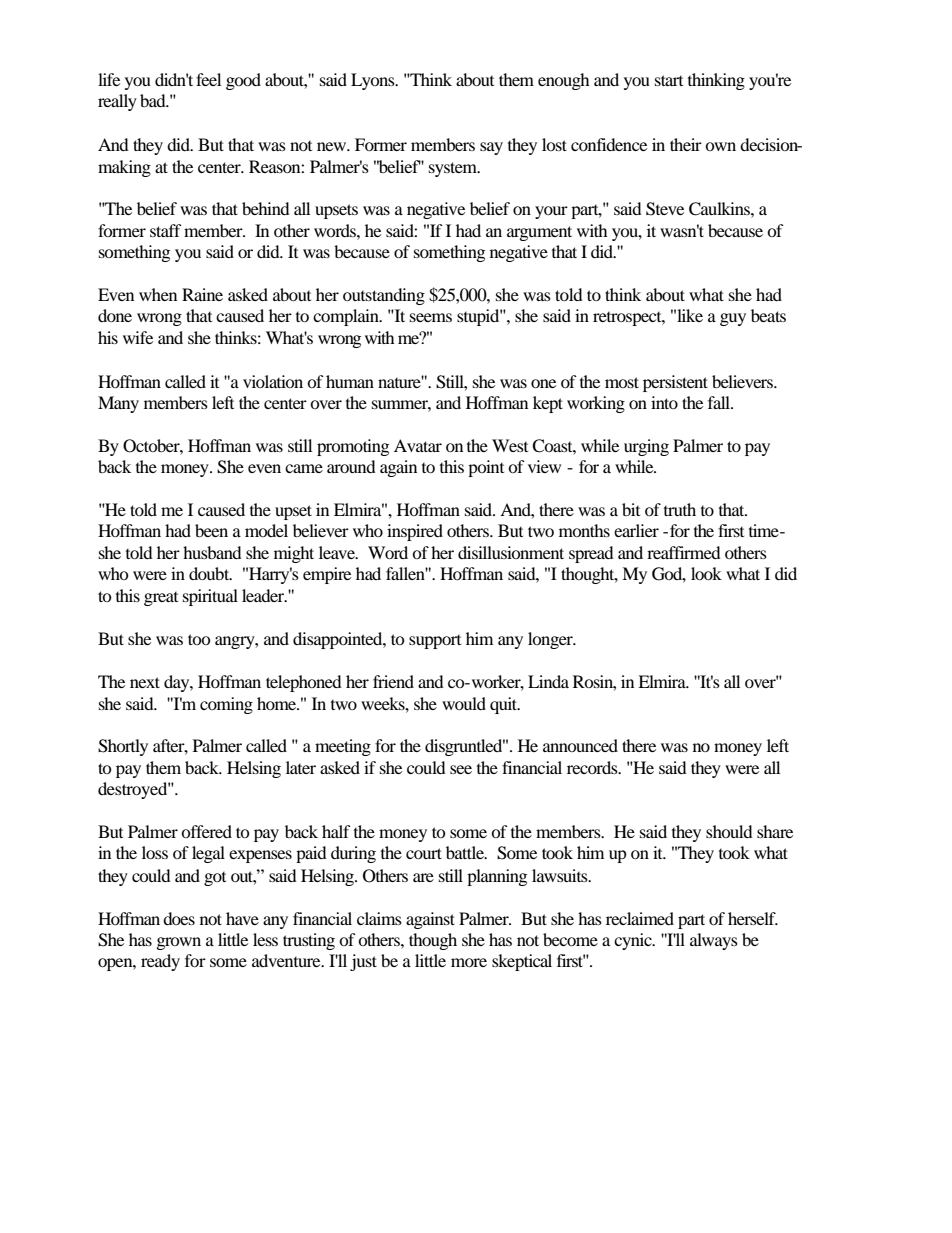 The width and height of the page is (952, 1233). What do you see at coordinates (202, 294) in the page?
I see `Raine` at bounding box center [202, 294].
